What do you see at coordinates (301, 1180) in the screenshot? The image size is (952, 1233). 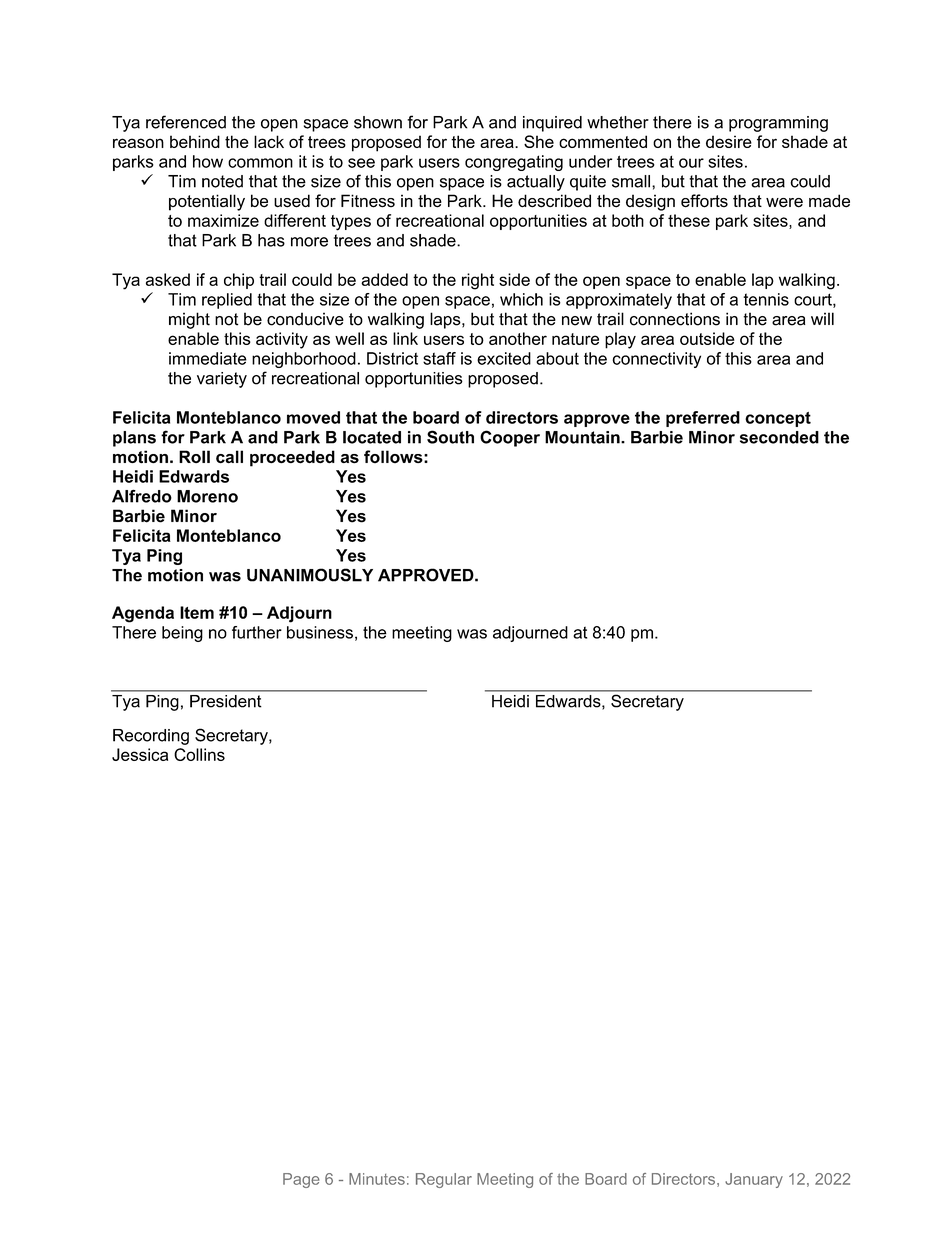 I see `Page` at bounding box center [301, 1180].
